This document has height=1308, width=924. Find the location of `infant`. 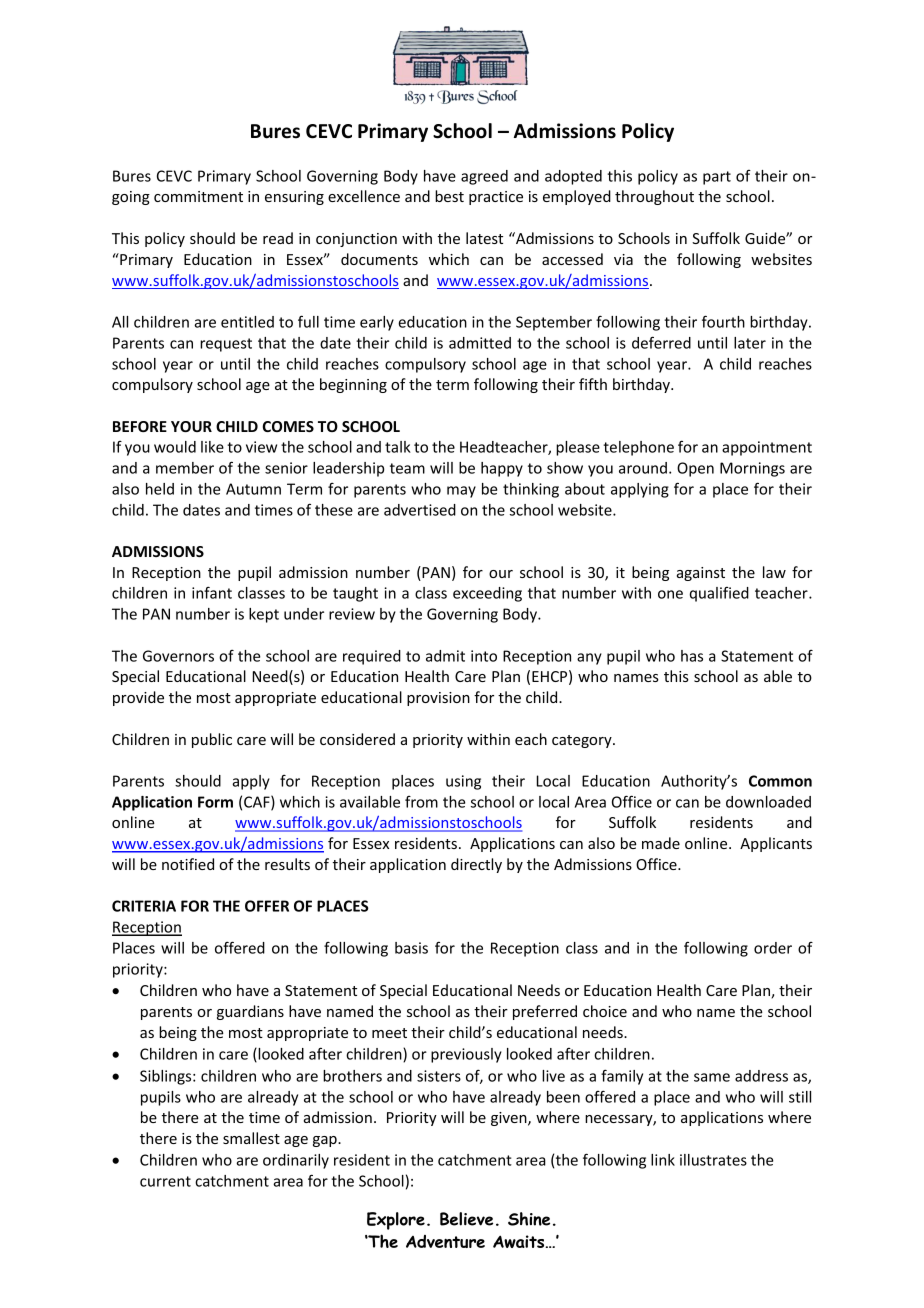

infant is located at coordinates (212, 592).
